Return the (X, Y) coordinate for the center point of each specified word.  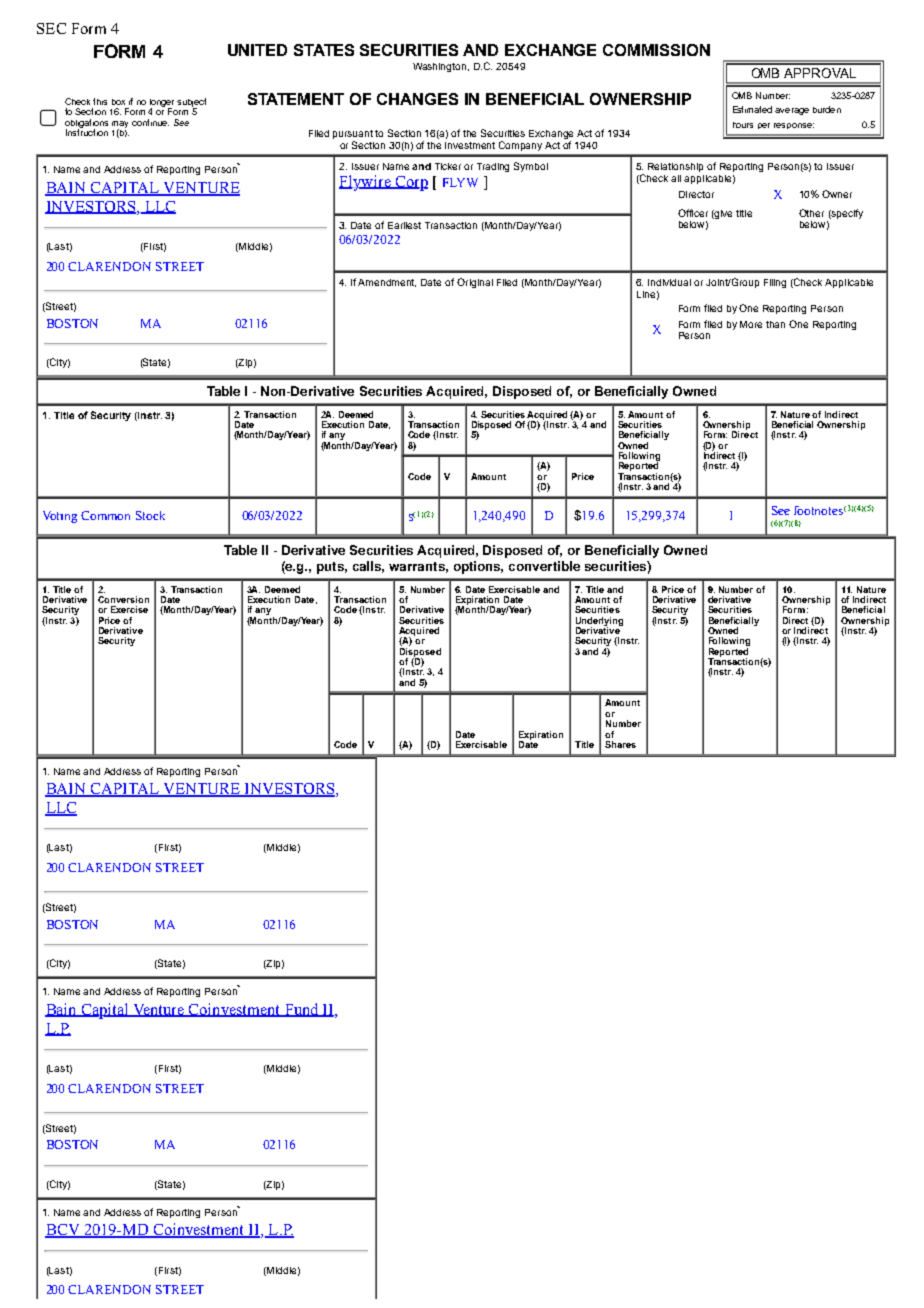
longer (162, 104)
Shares (620, 744)
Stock (150, 515)
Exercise (129, 609)
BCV (63, 1231)
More (751, 324)
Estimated (752, 109)
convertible (544, 566)
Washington (441, 67)
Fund (301, 1010)
